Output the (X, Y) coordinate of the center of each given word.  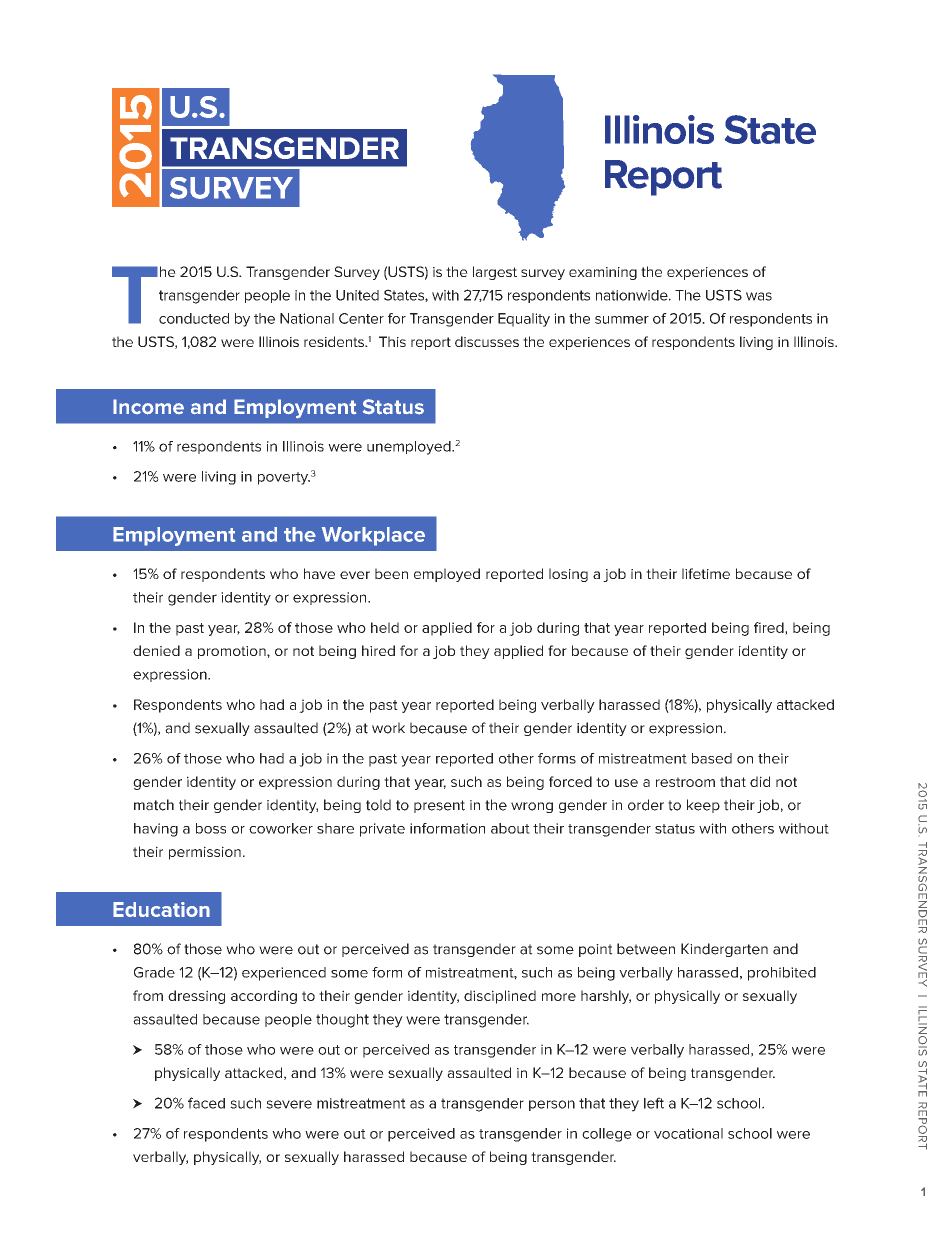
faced (206, 1103)
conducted (194, 318)
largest (495, 273)
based (712, 758)
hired (378, 650)
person (552, 1105)
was (759, 296)
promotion (233, 652)
